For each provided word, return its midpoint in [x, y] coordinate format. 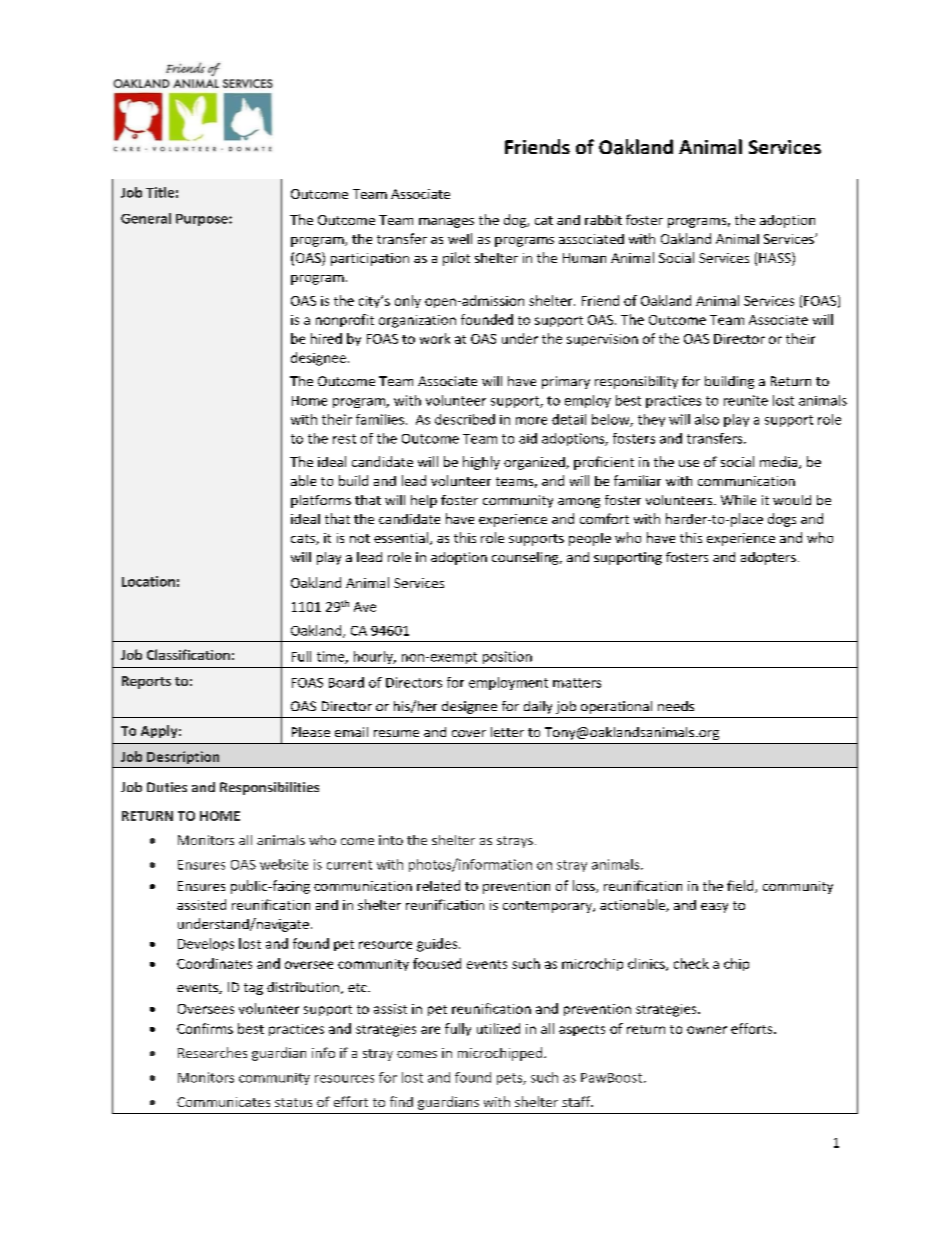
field [741, 886]
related [438, 885]
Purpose [203, 220]
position [507, 657]
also [707, 419]
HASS [776, 259]
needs [676, 706]
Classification [188, 654]
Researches [212, 1052]
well [460, 238]
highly [481, 463]
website [284, 864]
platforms [321, 501]
